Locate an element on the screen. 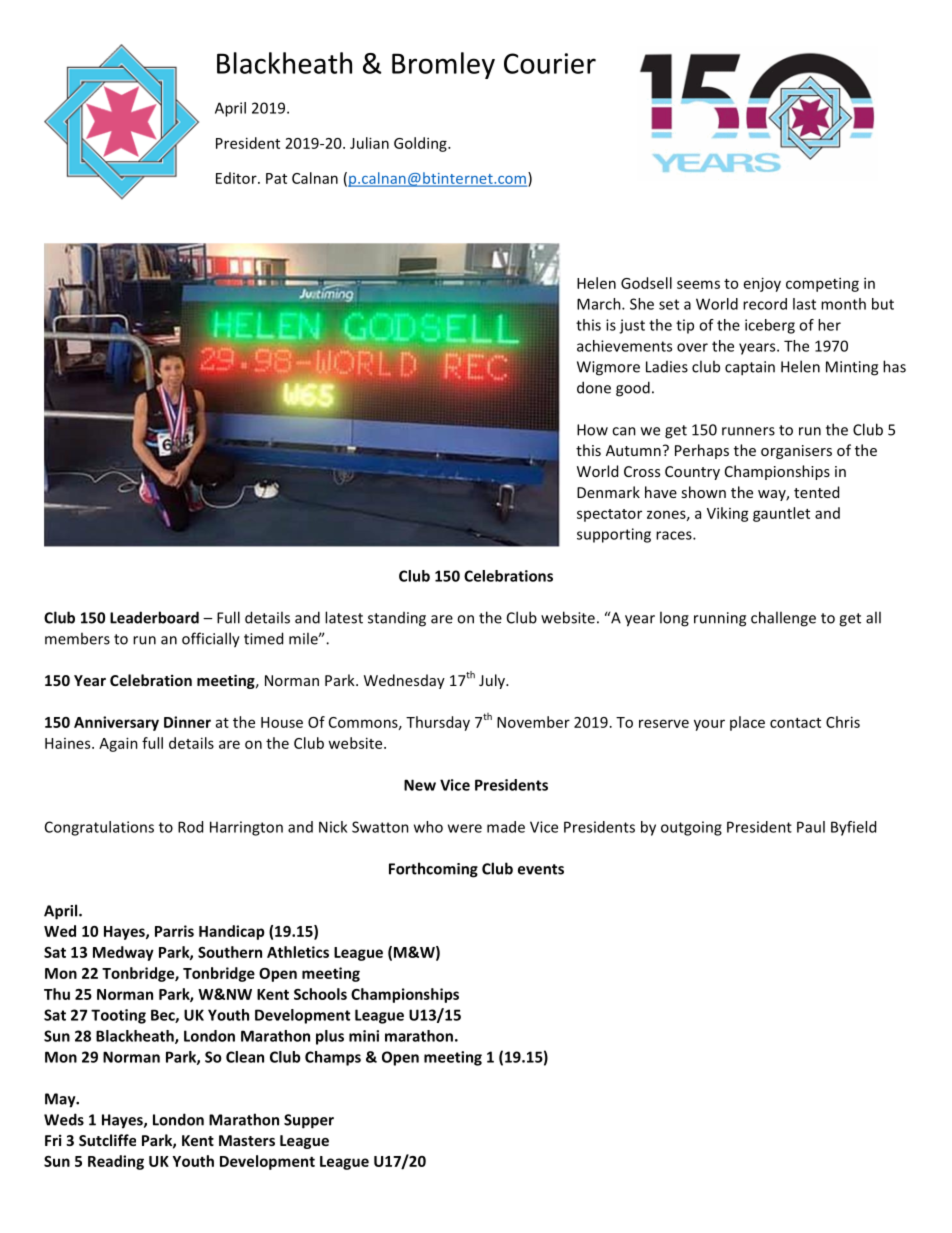 This screenshot has height=1233, width=952. Bromley is located at coordinates (443, 65).
